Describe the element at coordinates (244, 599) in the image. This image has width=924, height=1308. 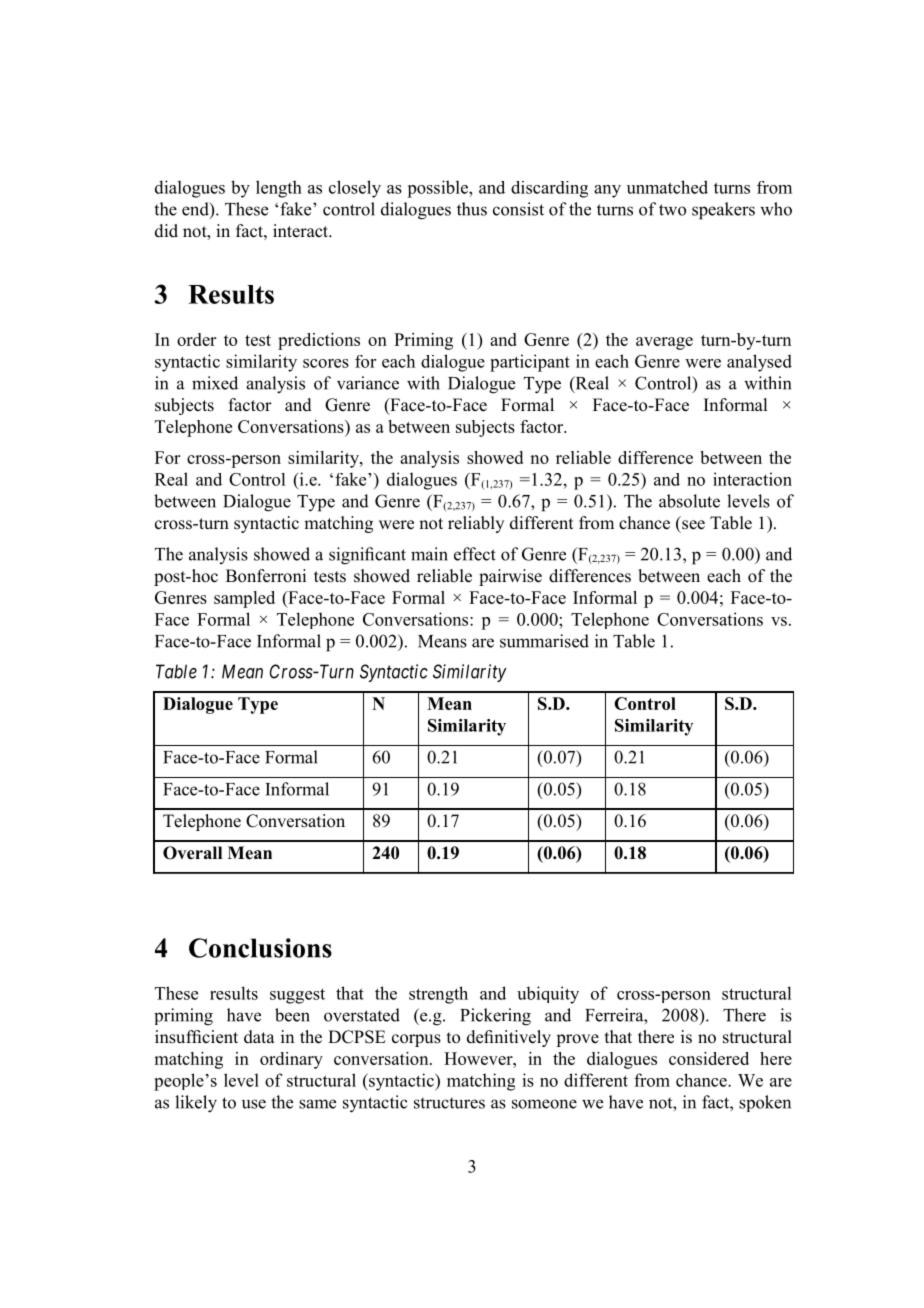
I see `sampled` at that location.
